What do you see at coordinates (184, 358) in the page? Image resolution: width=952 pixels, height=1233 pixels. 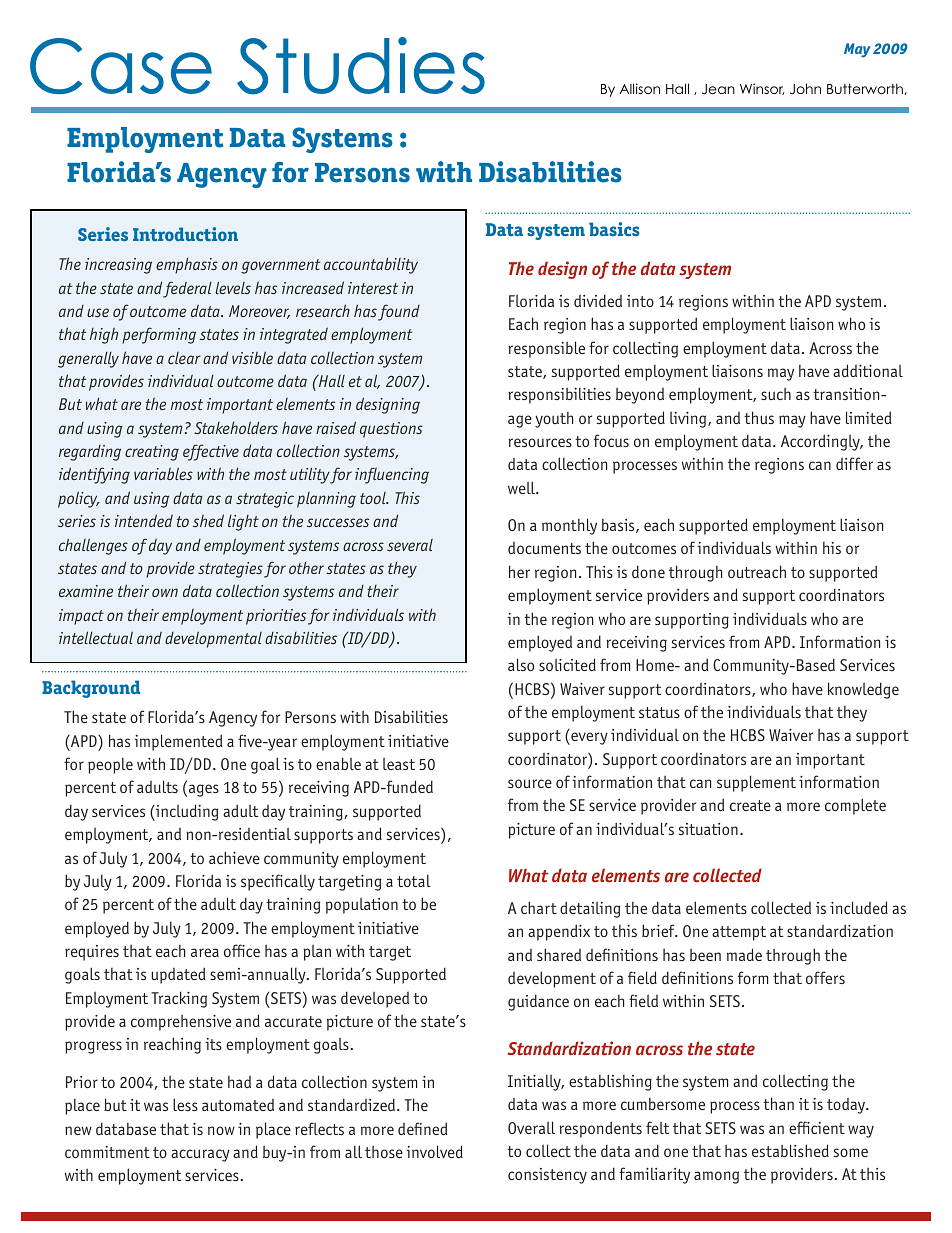 I see `clear` at bounding box center [184, 358].
